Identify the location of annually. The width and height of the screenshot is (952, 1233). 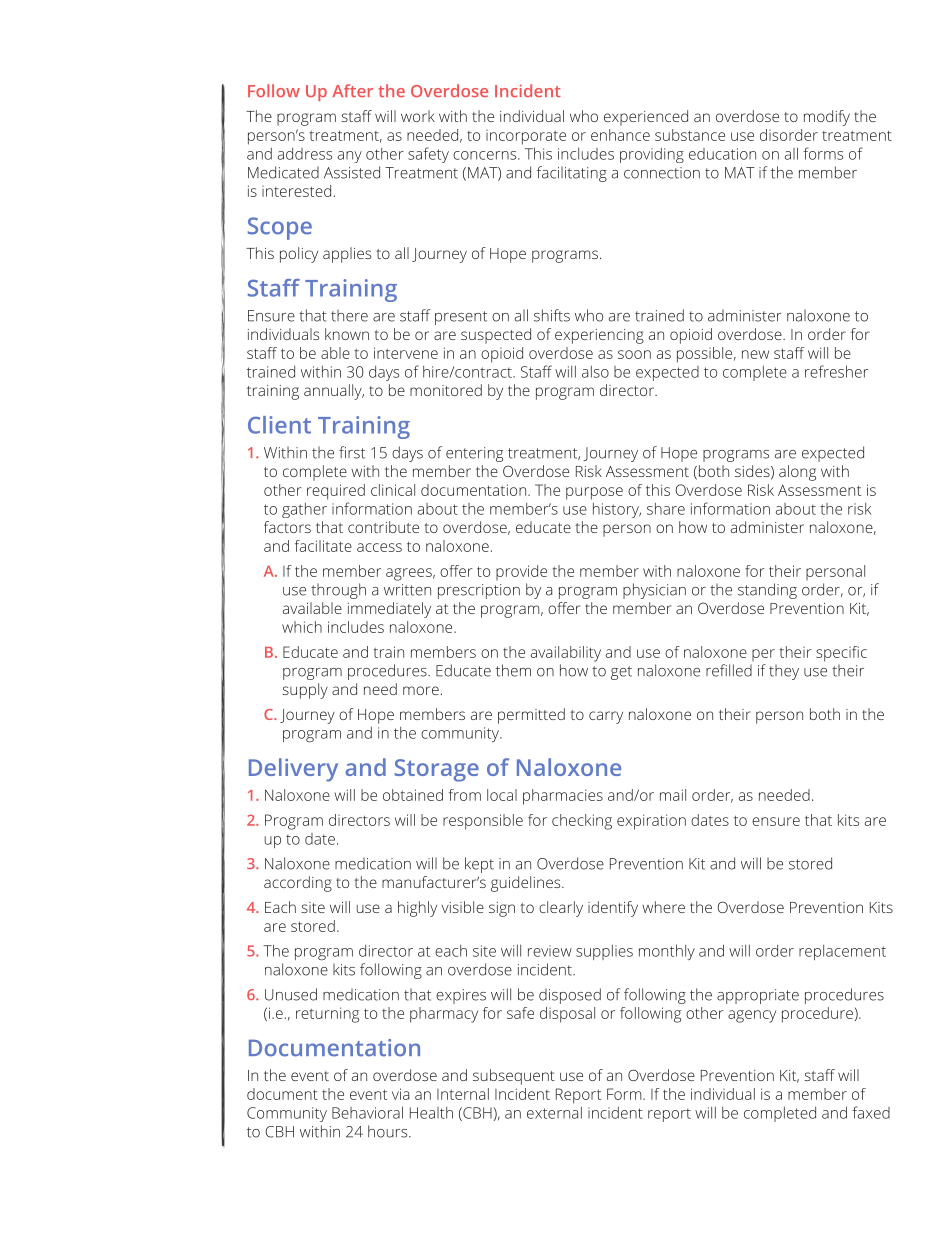
(334, 392).
